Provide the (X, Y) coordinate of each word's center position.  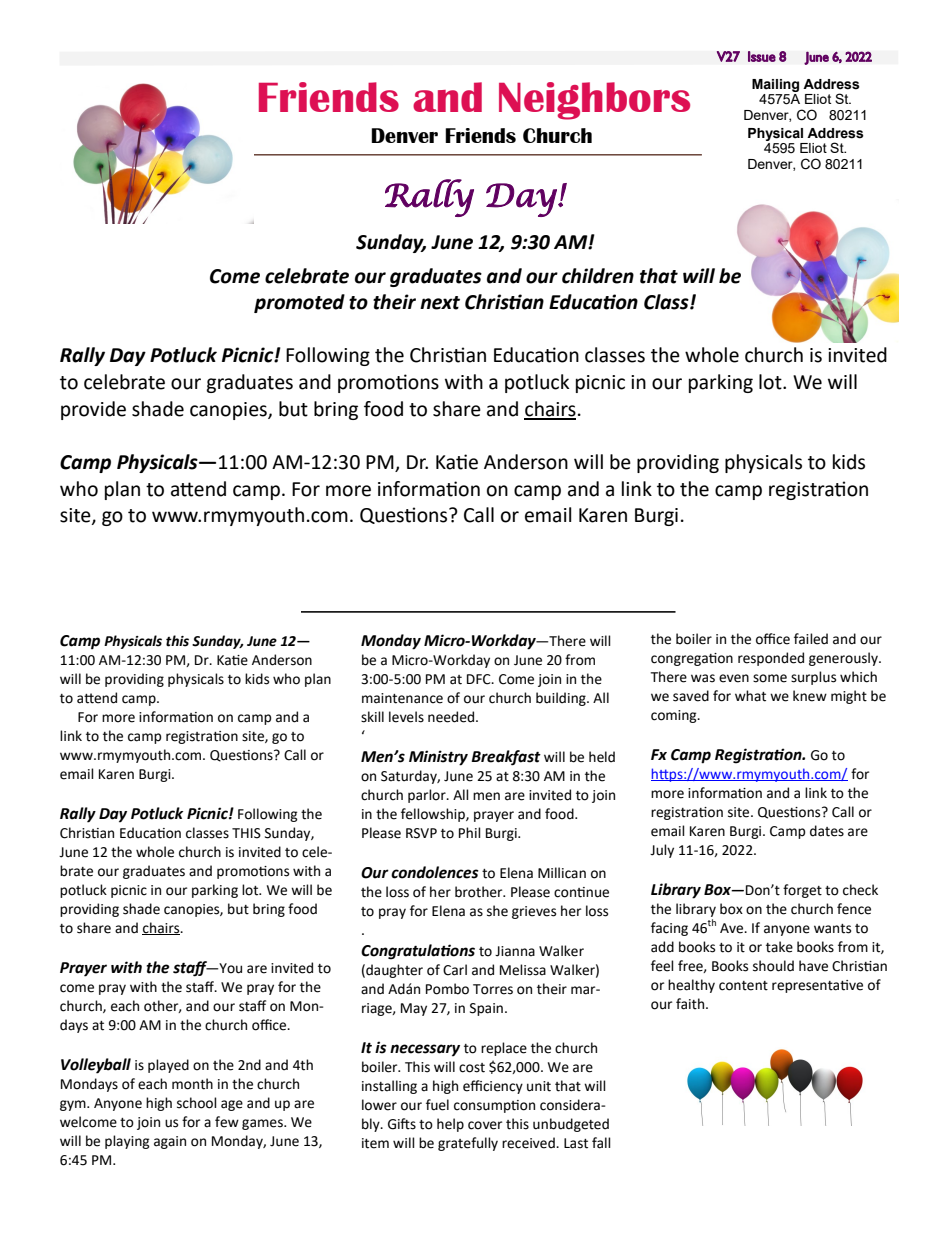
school (197, 1103)
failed (811, 639)
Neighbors (594, 101)
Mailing (775, 87)
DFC (480, 679)
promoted (299, 303)
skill (372, 717)
